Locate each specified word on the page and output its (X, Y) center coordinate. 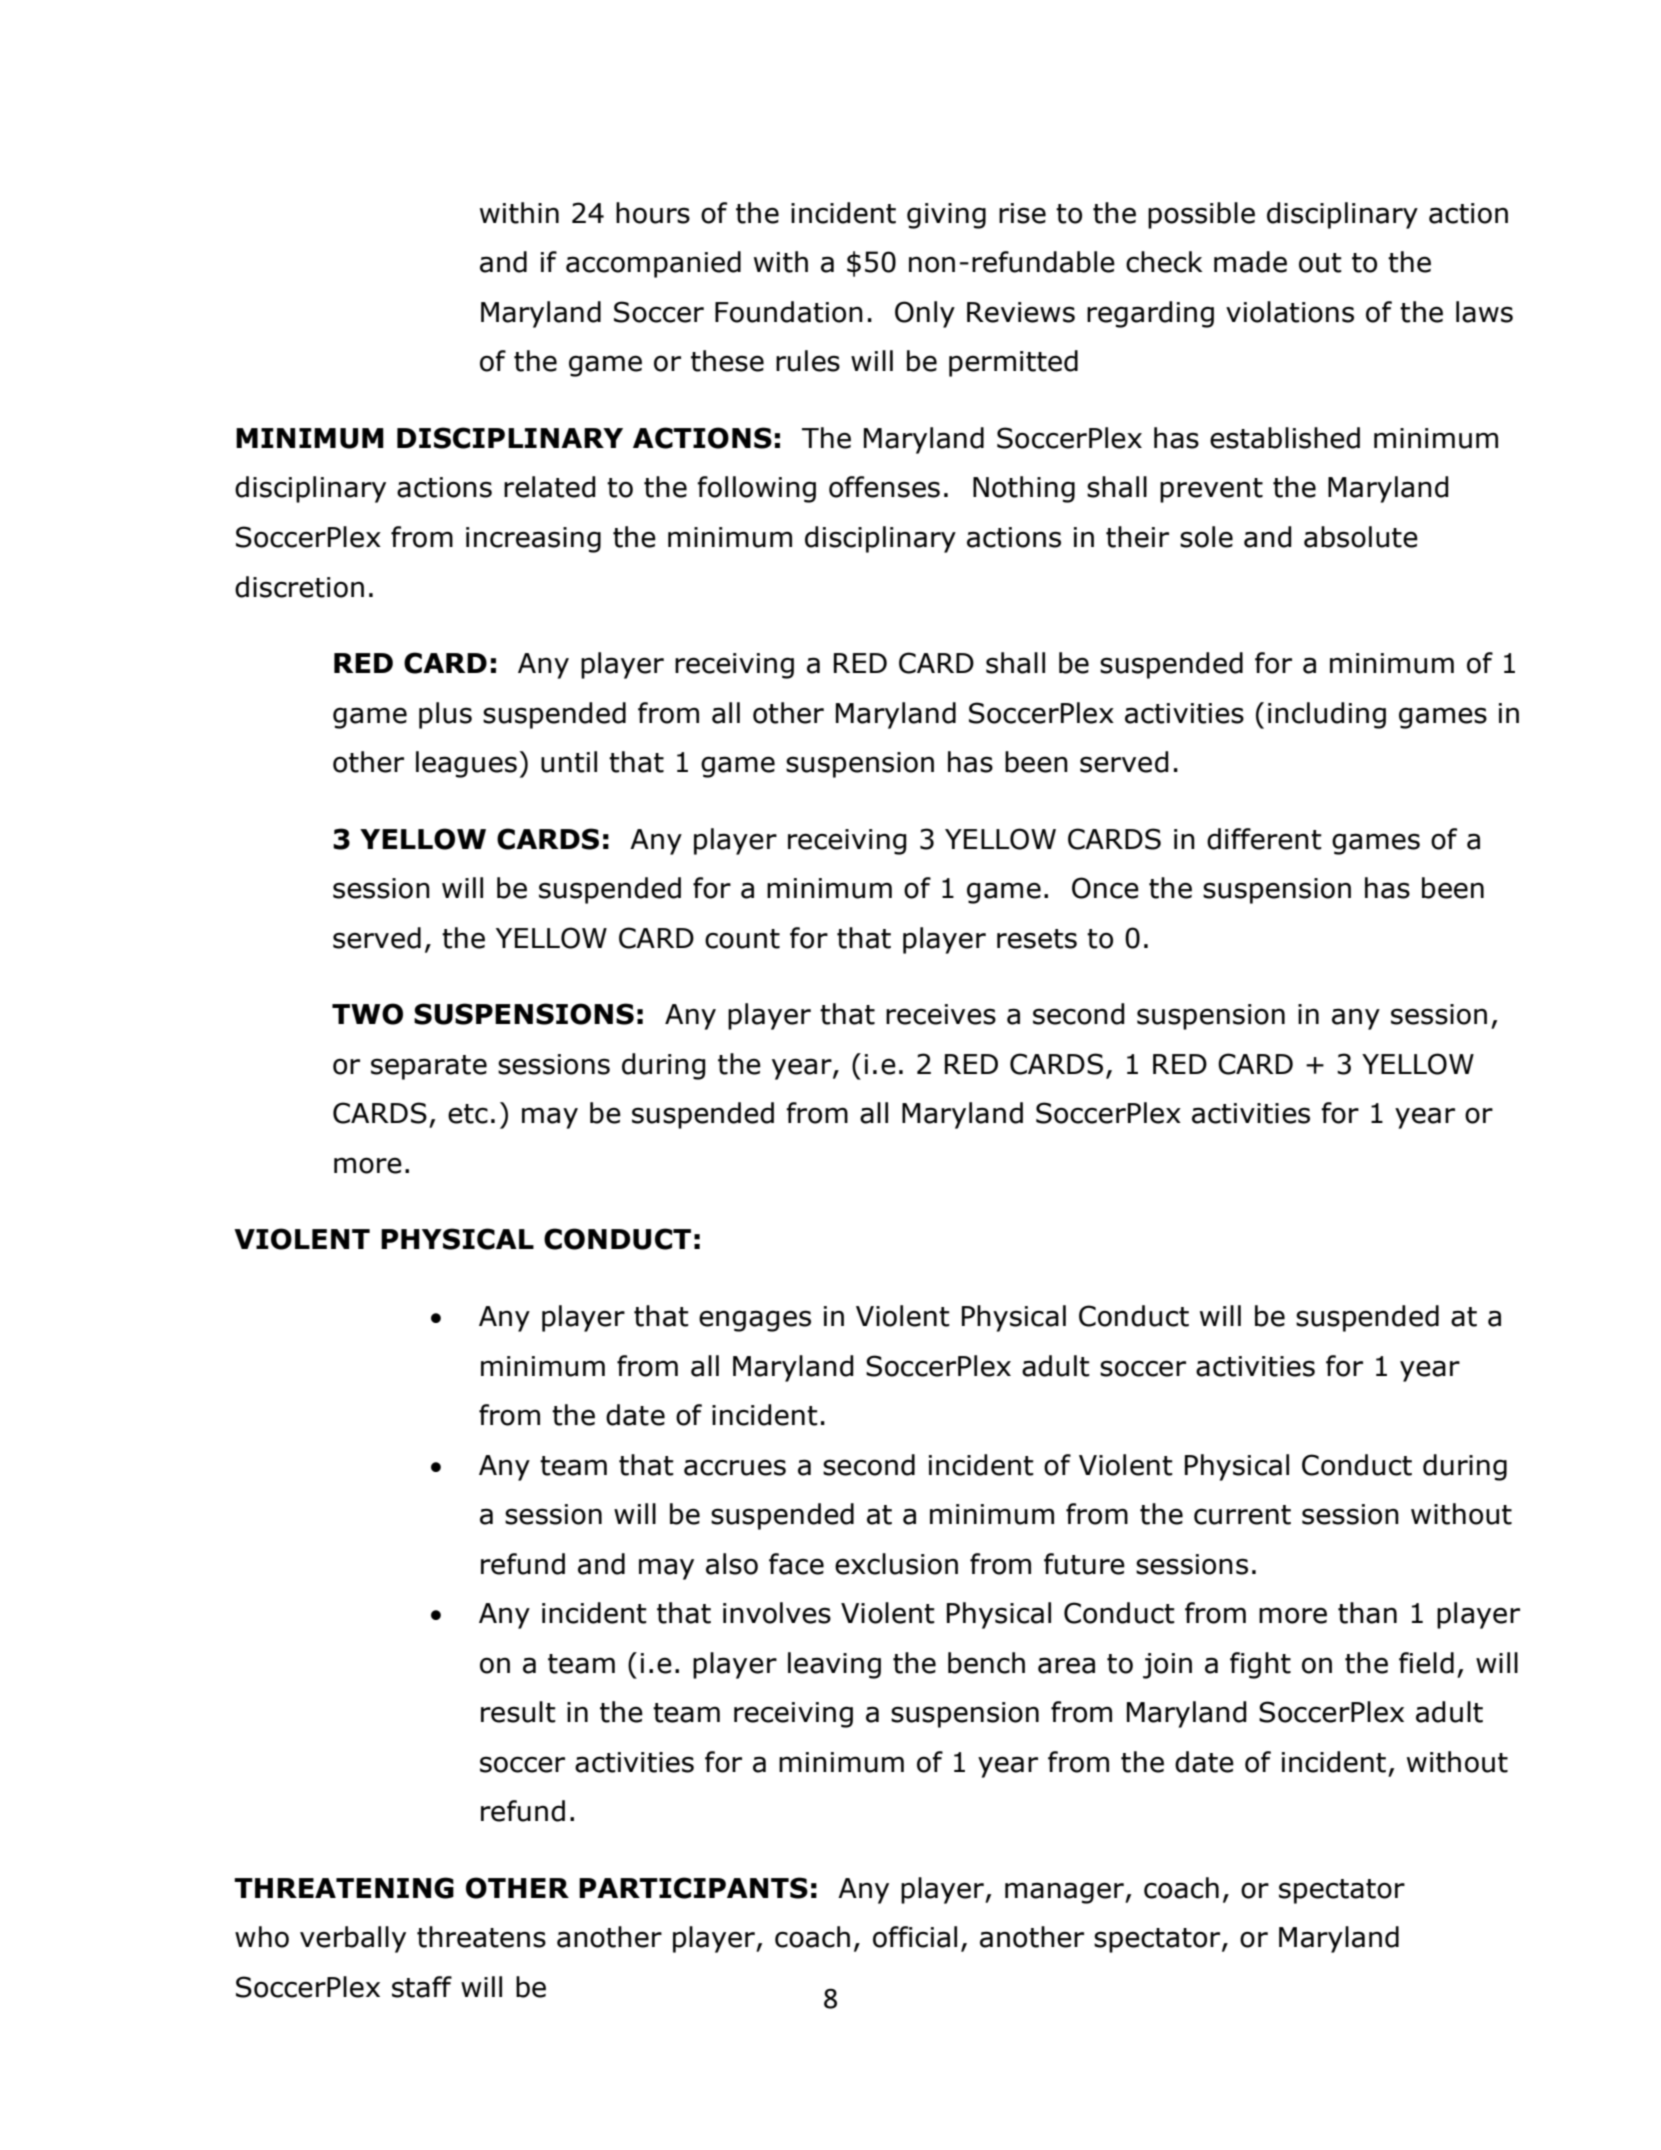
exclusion (896, 1564)
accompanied (653, 264)
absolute (1361, 537)
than (1367, 1613)
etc (468, 1114)
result (518, 1712)
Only (925, 314)
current (1242, 1515)
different (1264, 839)
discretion (299, 587)
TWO (367, 1014)
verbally (353, 1939)
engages (755, 1321)
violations (1290, 312)
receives (941, 1014)
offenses (884, 487)
